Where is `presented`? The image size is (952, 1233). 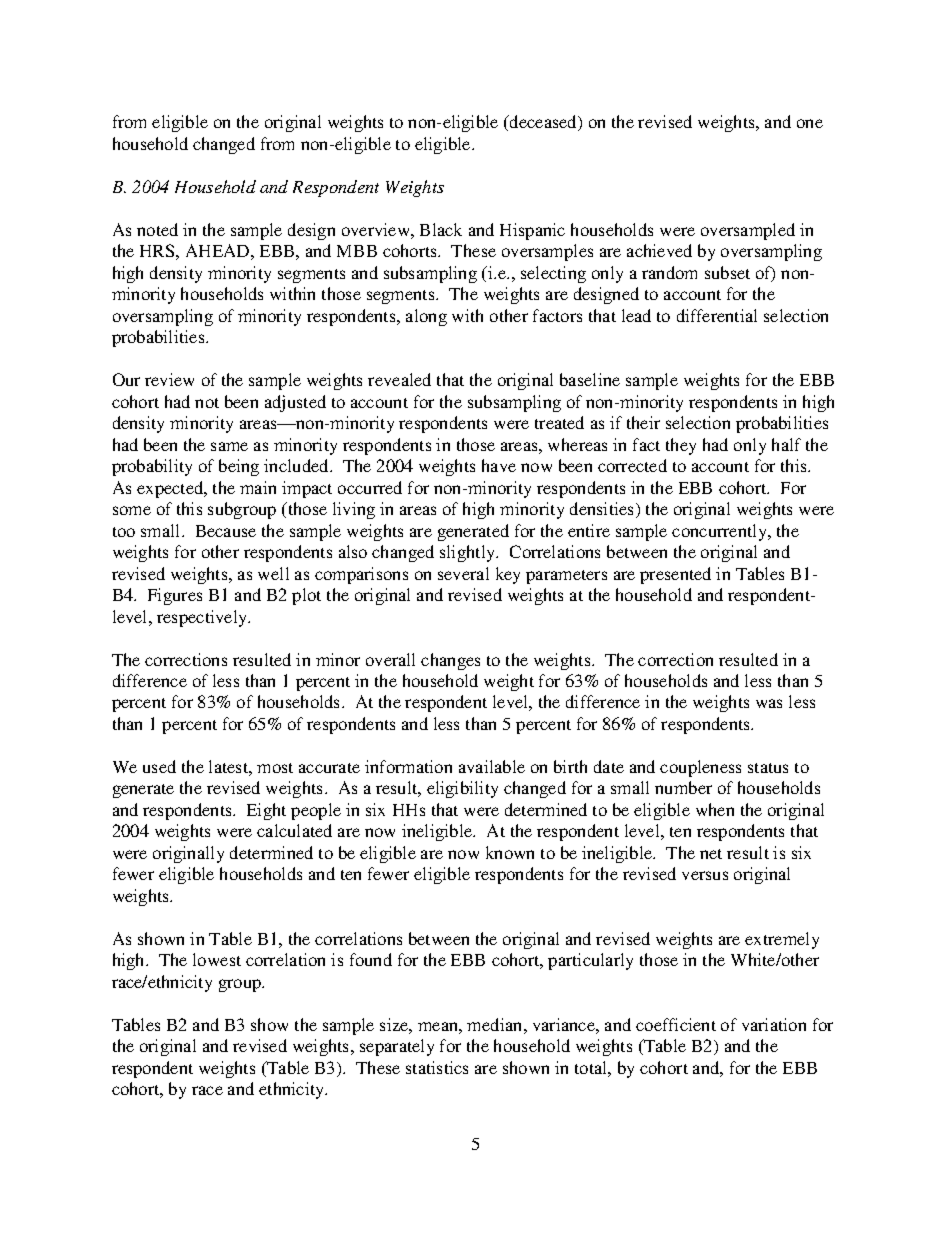
presented is located at coordinates (675, 575).
